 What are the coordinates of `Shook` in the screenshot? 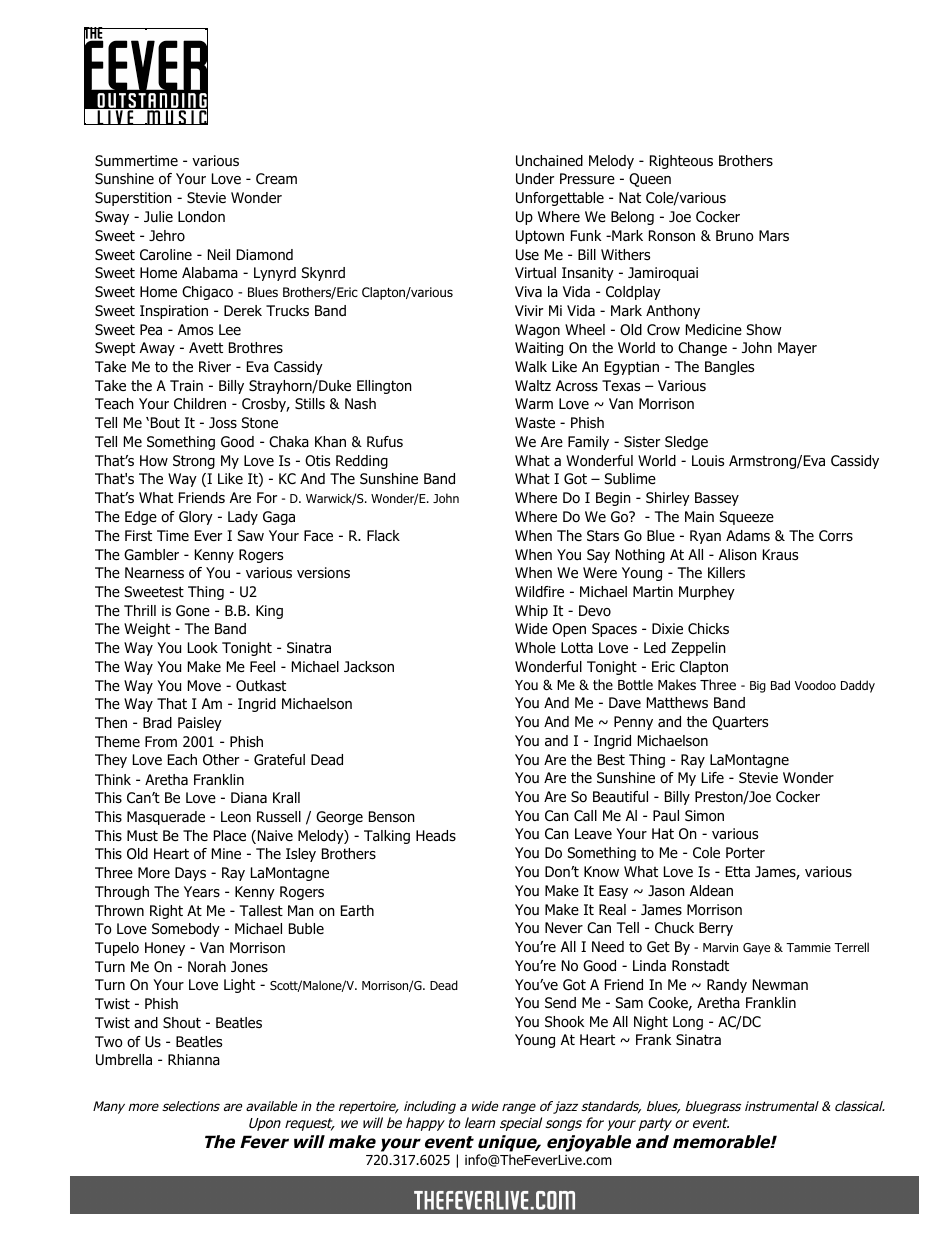 It's located at (564, 1021).
